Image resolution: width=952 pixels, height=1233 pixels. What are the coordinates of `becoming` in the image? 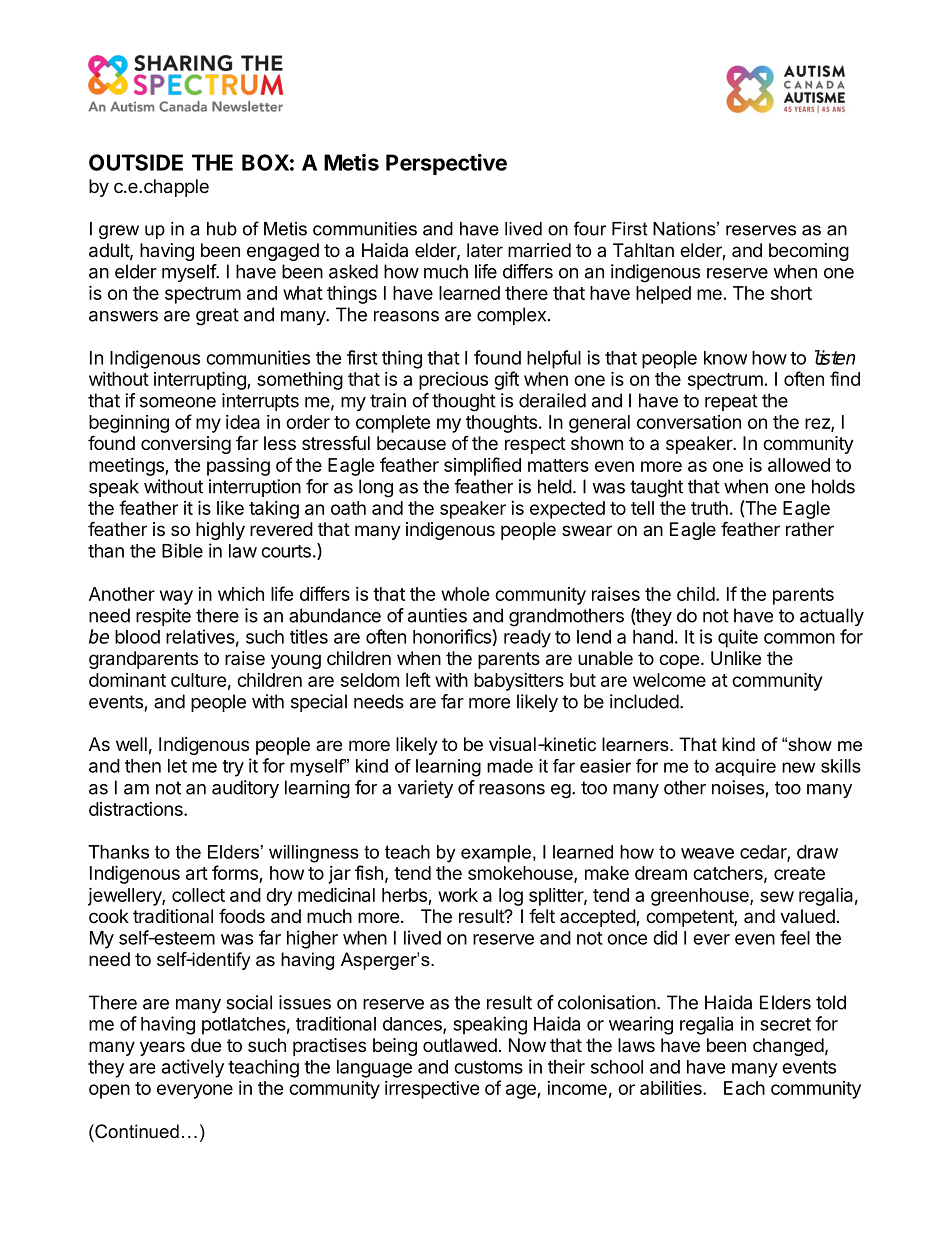 It's located at (809, 252).
